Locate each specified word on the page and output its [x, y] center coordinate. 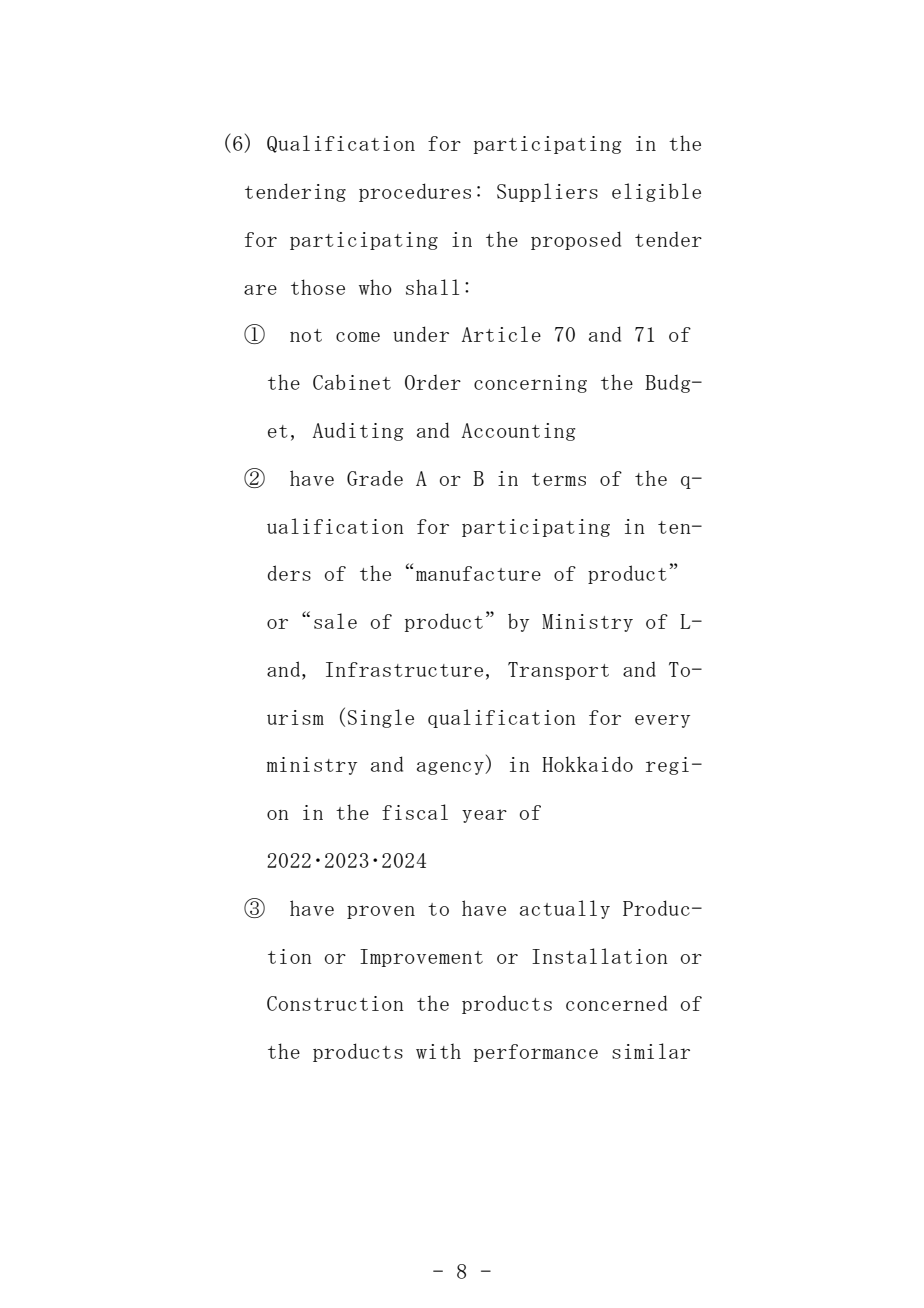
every [662, 721]
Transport [558, 671]
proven [381, 912]
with [438, 1051]
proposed [576, 240]
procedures [415, 192]
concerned [616, 1003]
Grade [375, 478]
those [318, 287]
